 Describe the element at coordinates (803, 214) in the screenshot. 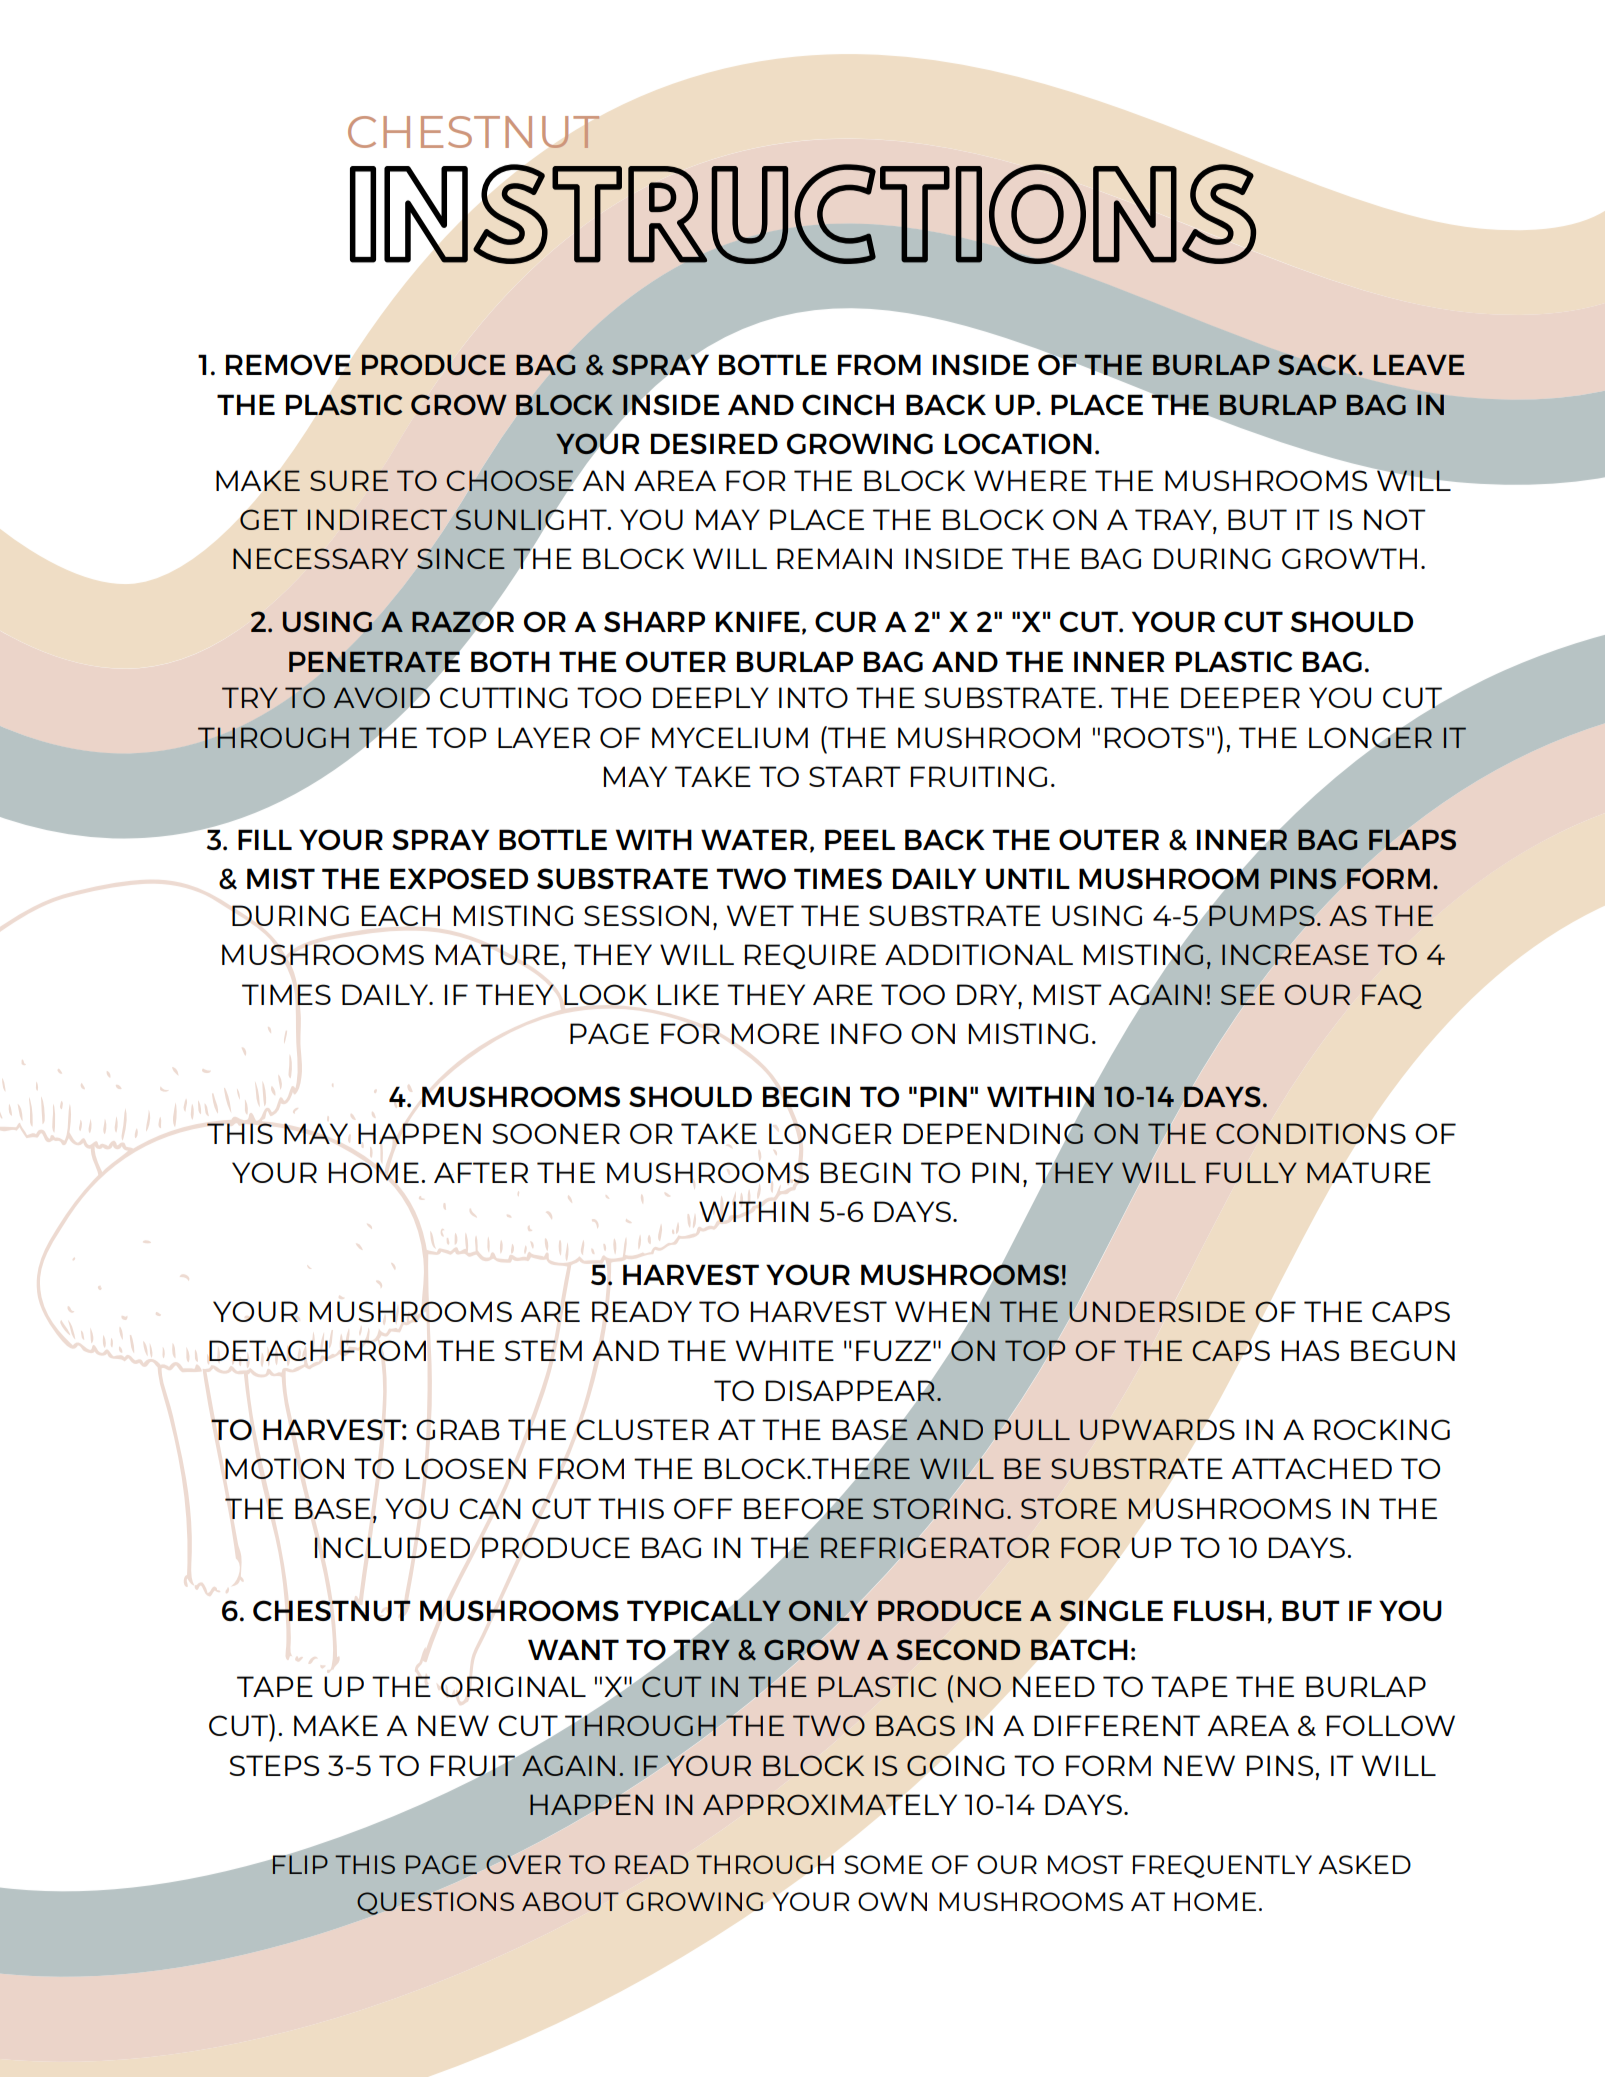

I see `INSTRUCTIONS` at that location.
